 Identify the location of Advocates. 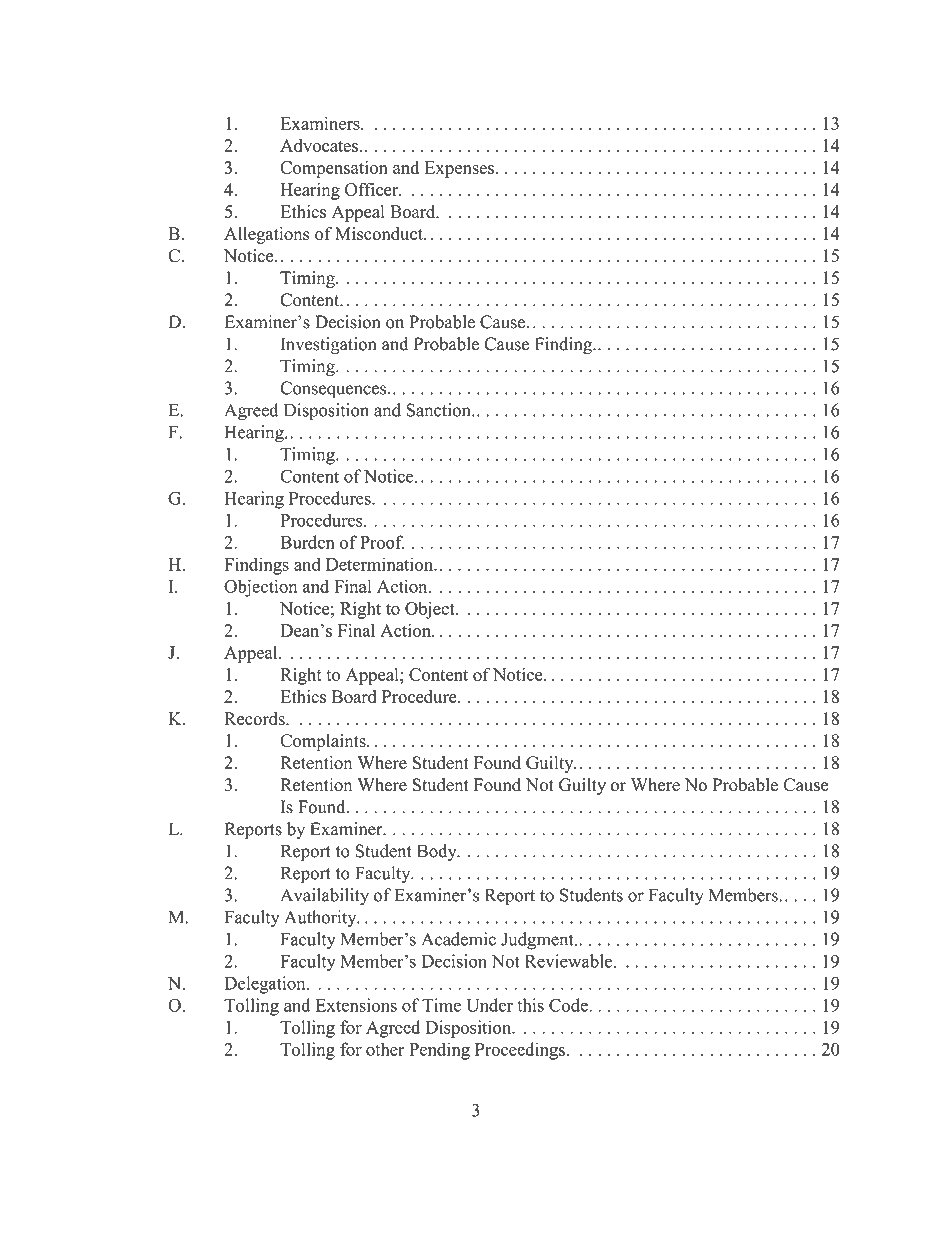
(319, 145).
